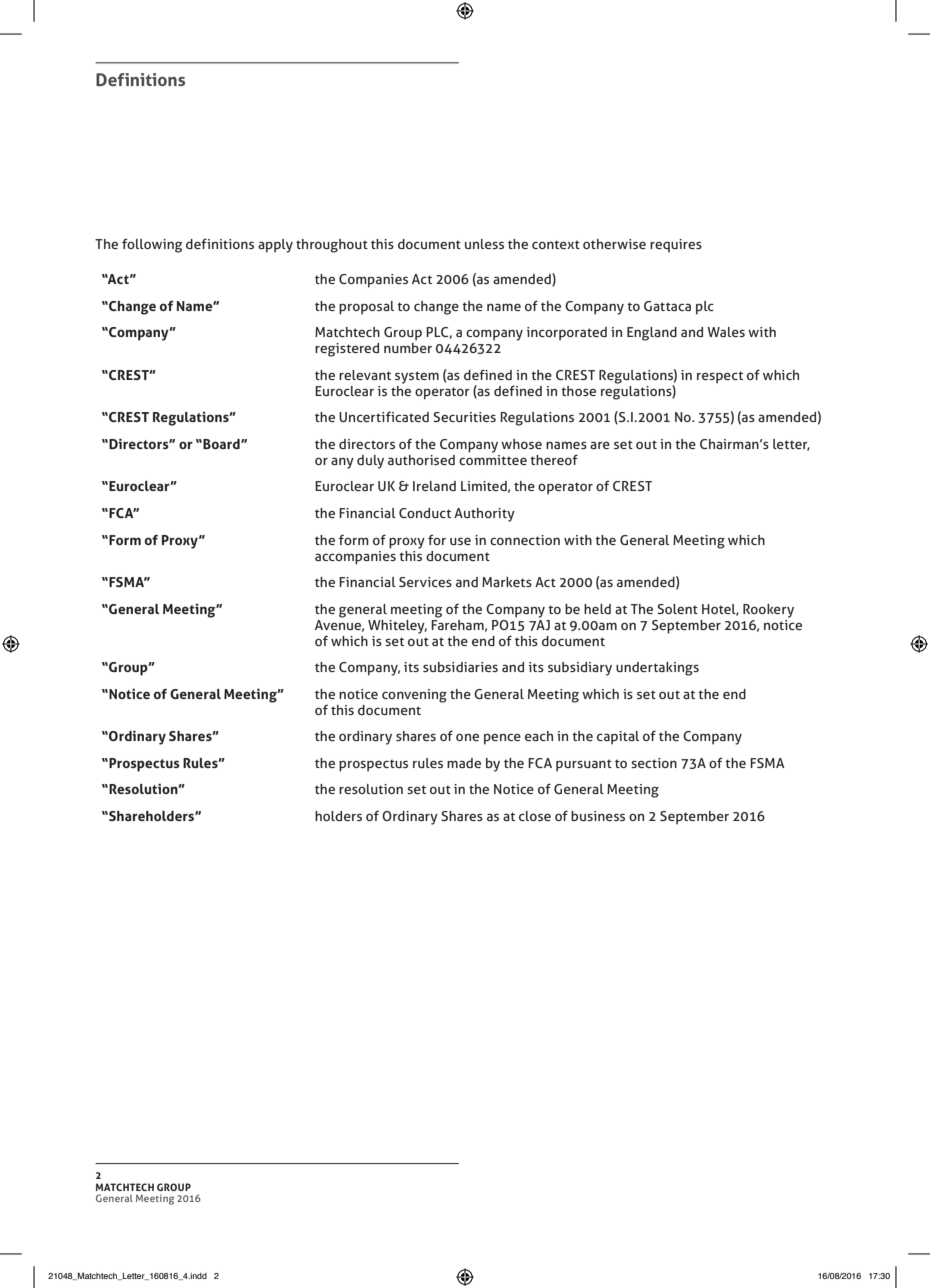  Describe the element at coordinates (460, 541) in the screenshot. I see `use` at that location.
